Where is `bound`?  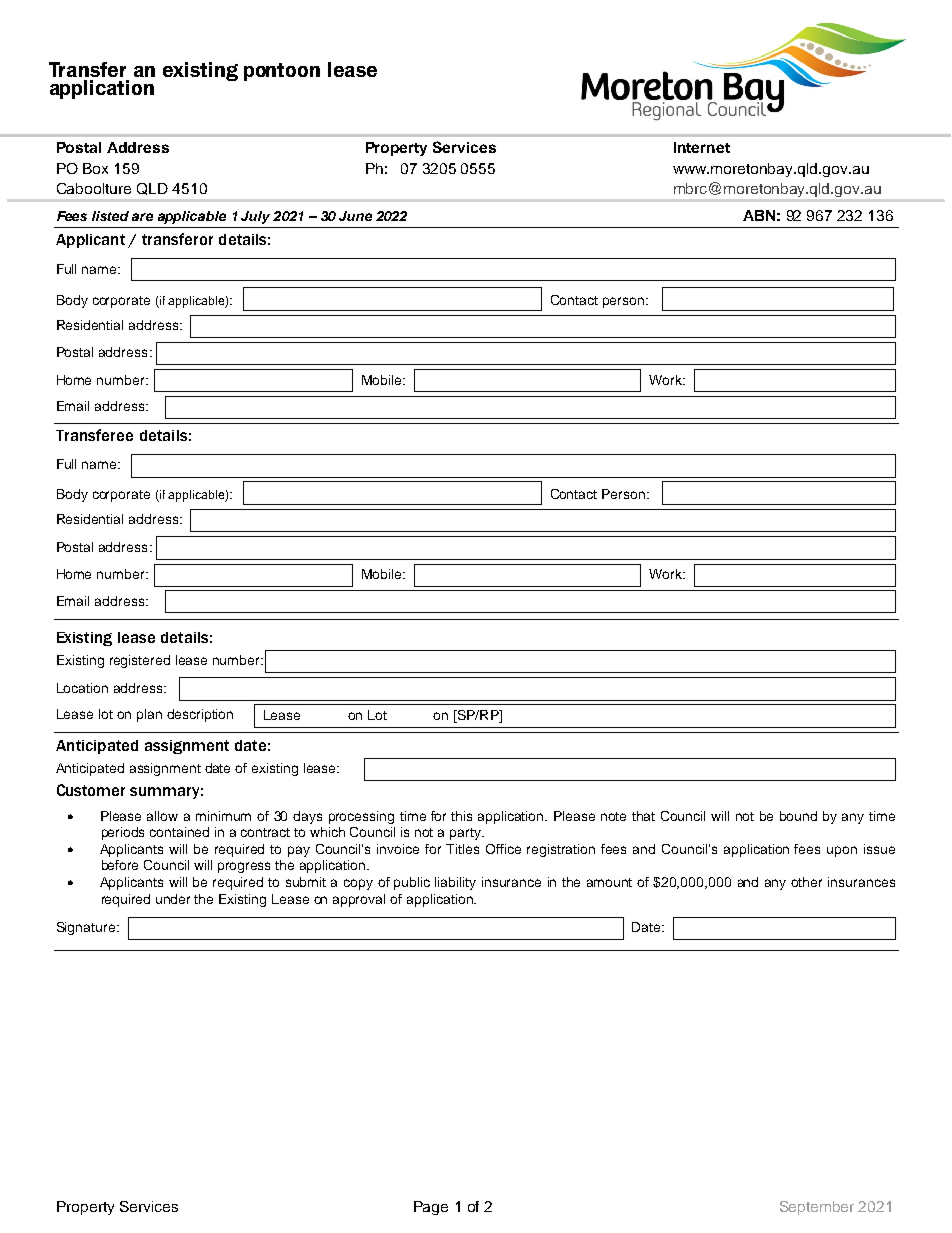 bound is located at coordinates (798, 816).
